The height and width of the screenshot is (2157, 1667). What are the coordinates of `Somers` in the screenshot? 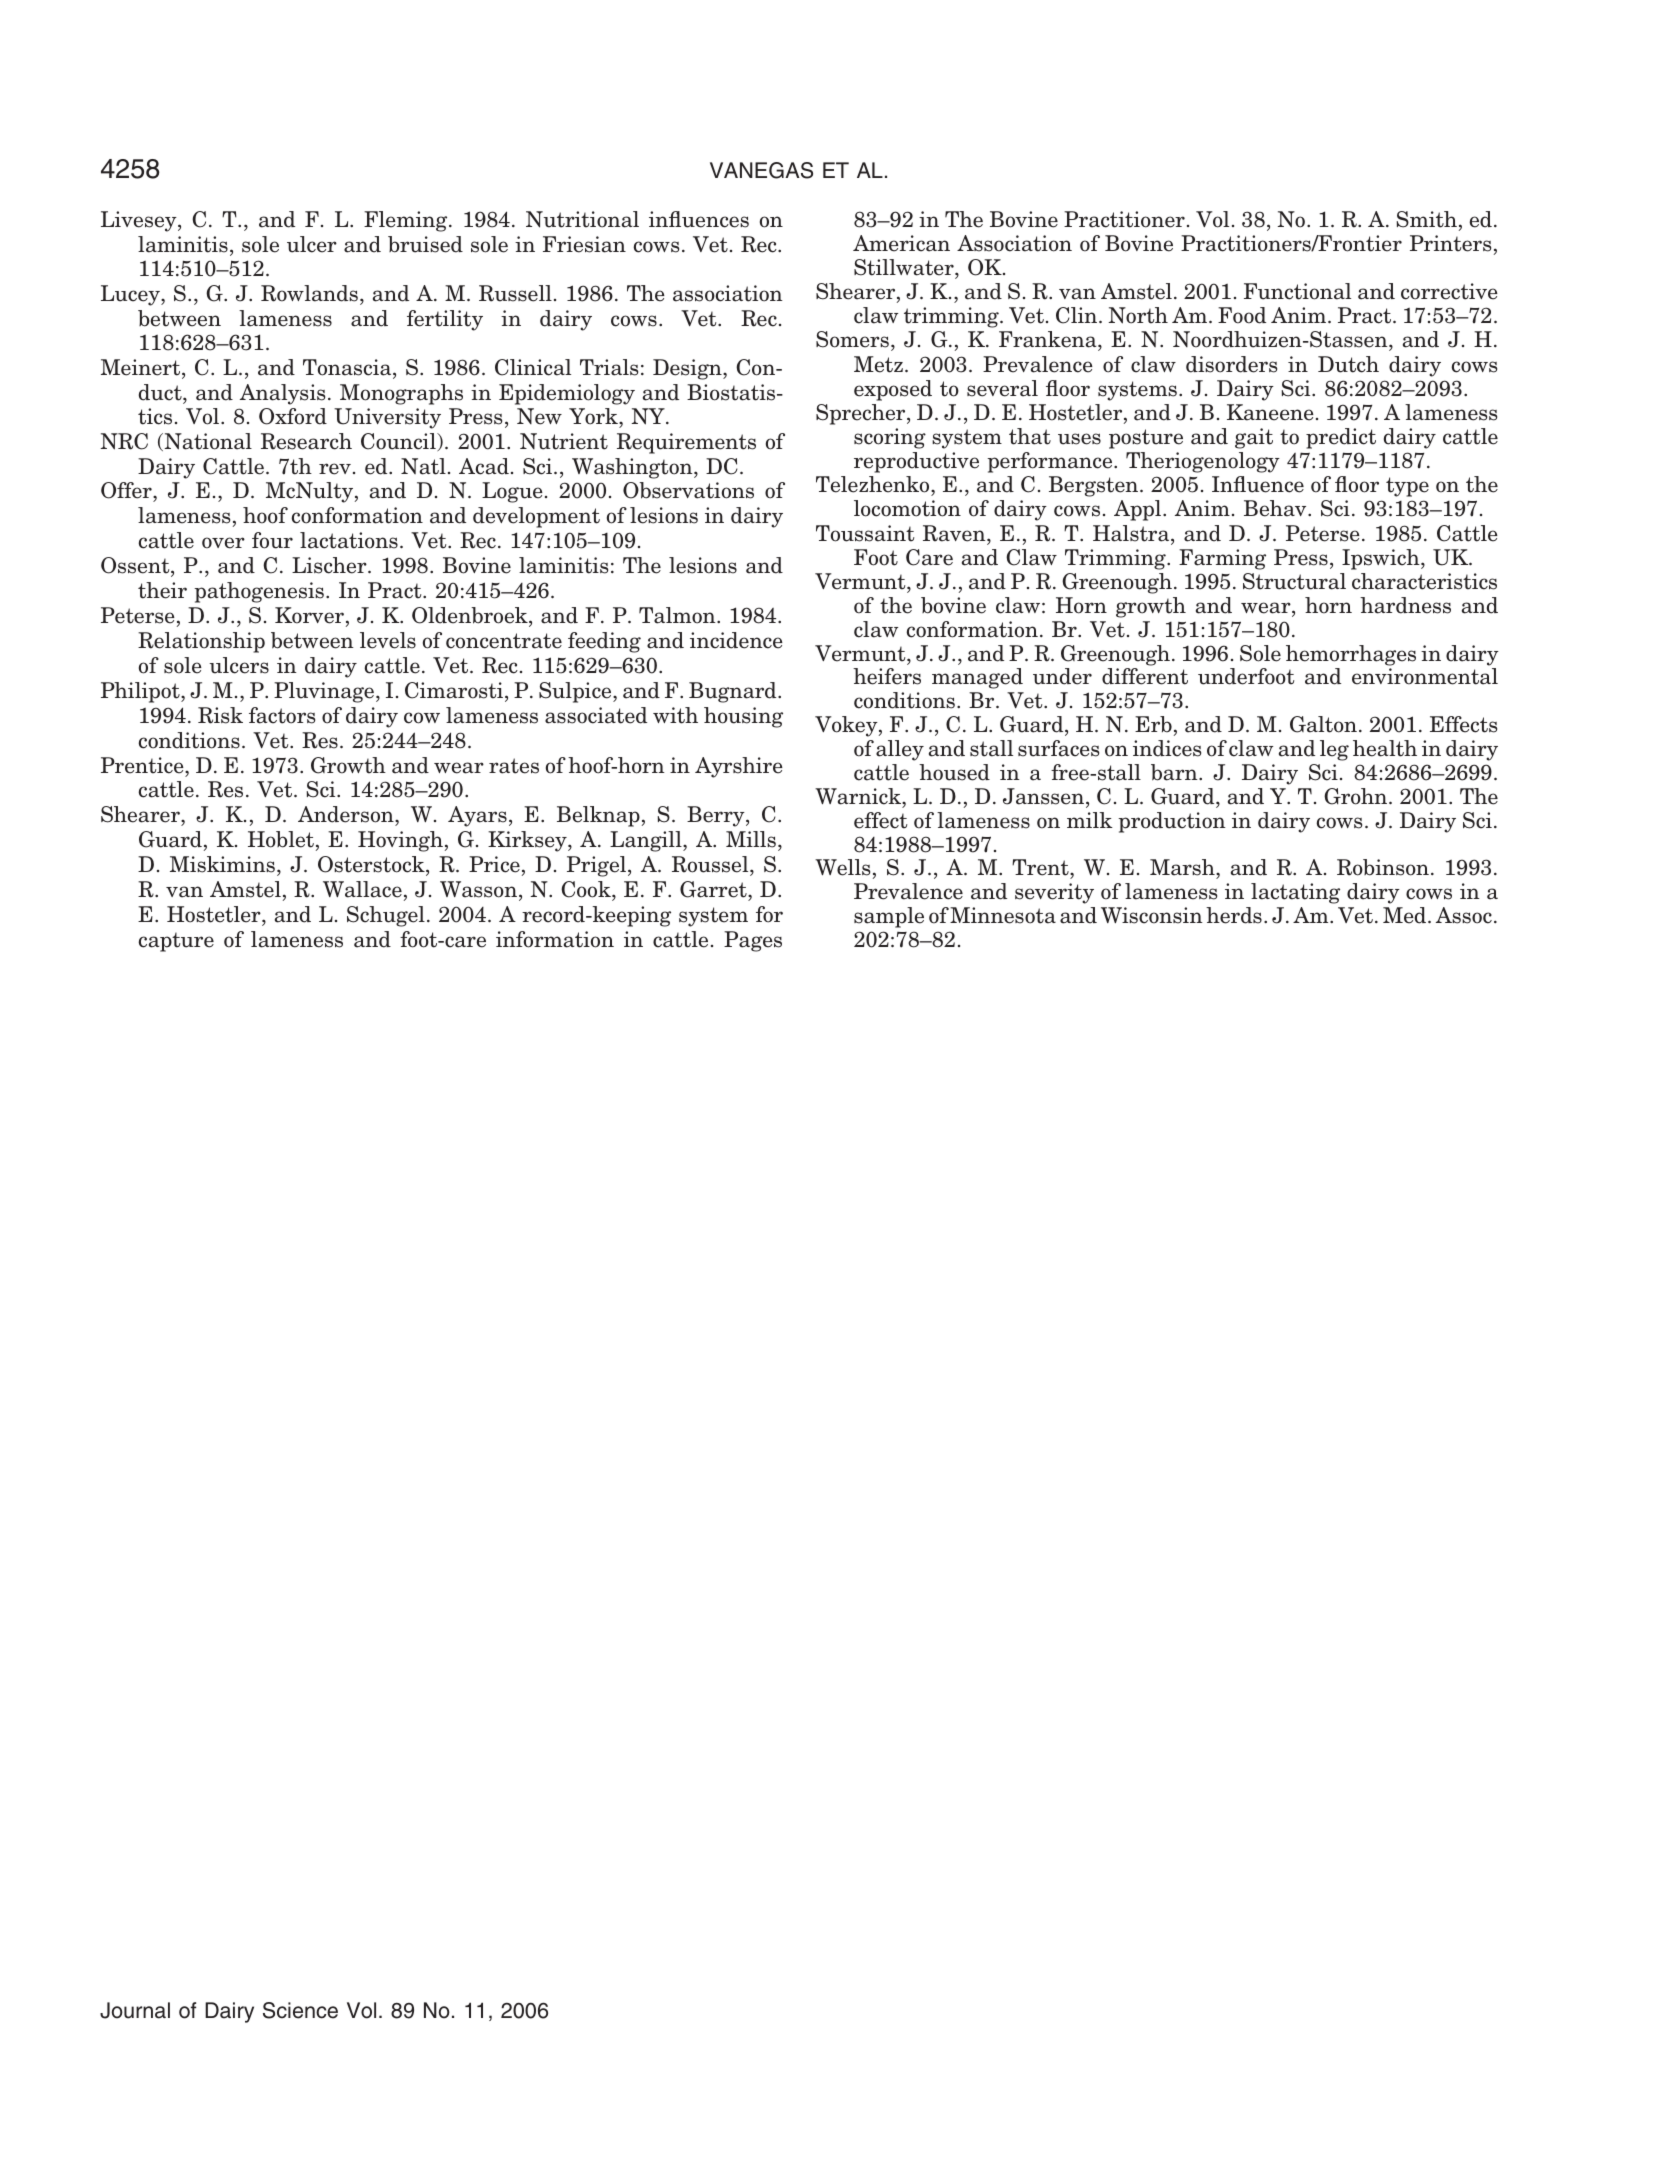 It's located at (852, 339).
